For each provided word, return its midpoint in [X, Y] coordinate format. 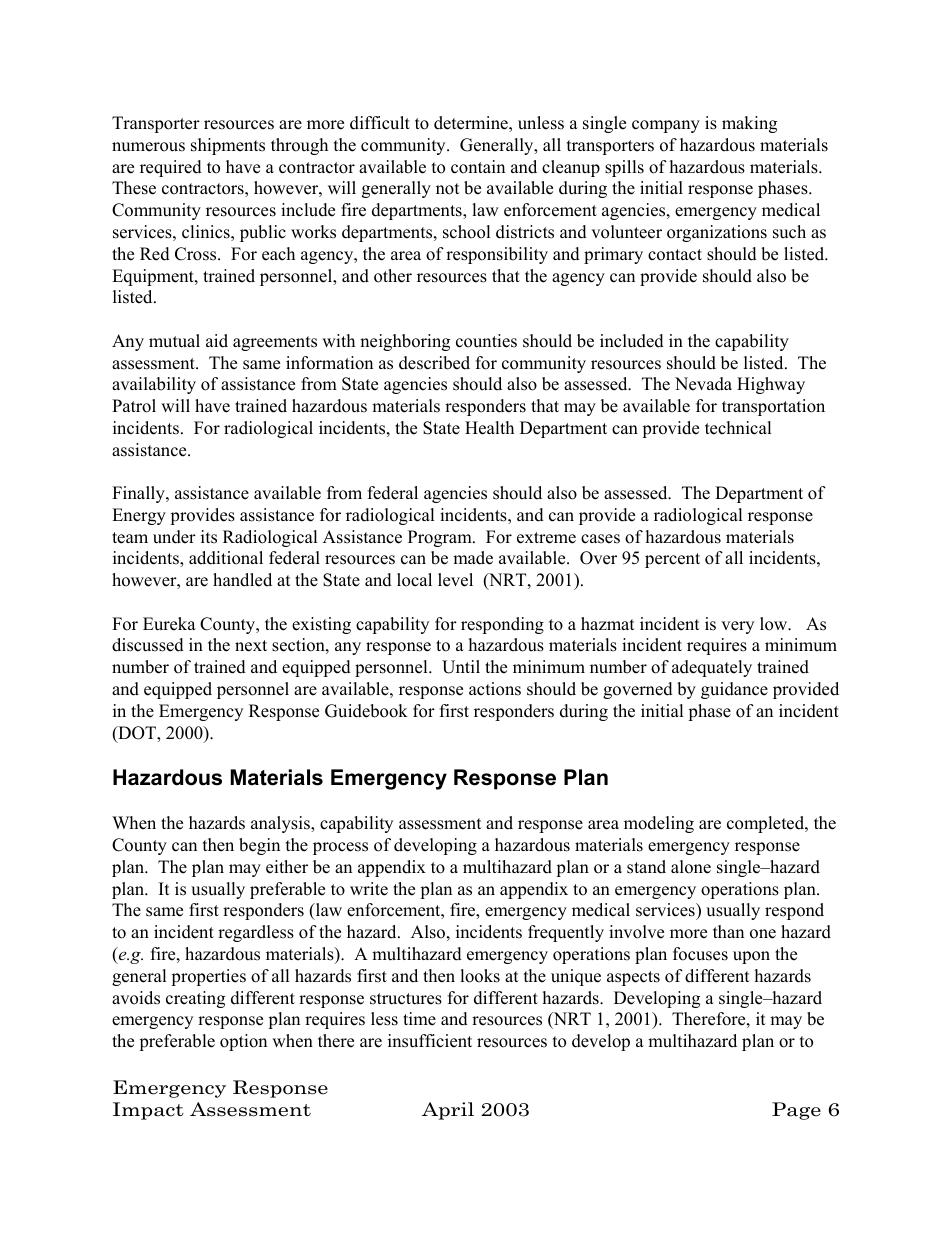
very [737, 627]
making [749, 124]
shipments [228, 146]
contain [478, 167]
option [243, 1042]
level [455, 580]
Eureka [169, 624]
